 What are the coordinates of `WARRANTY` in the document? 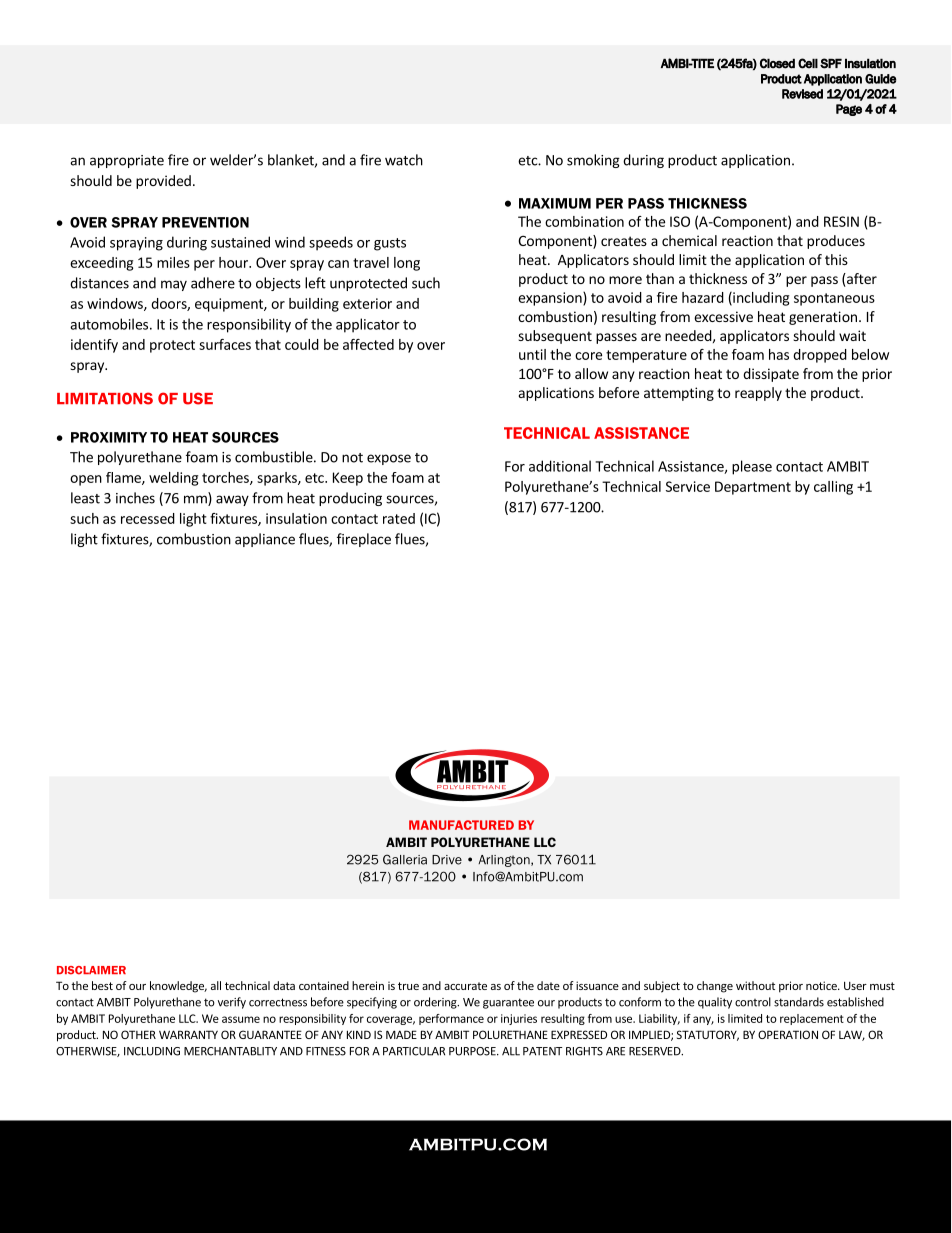 It's located at (188, 1034).
